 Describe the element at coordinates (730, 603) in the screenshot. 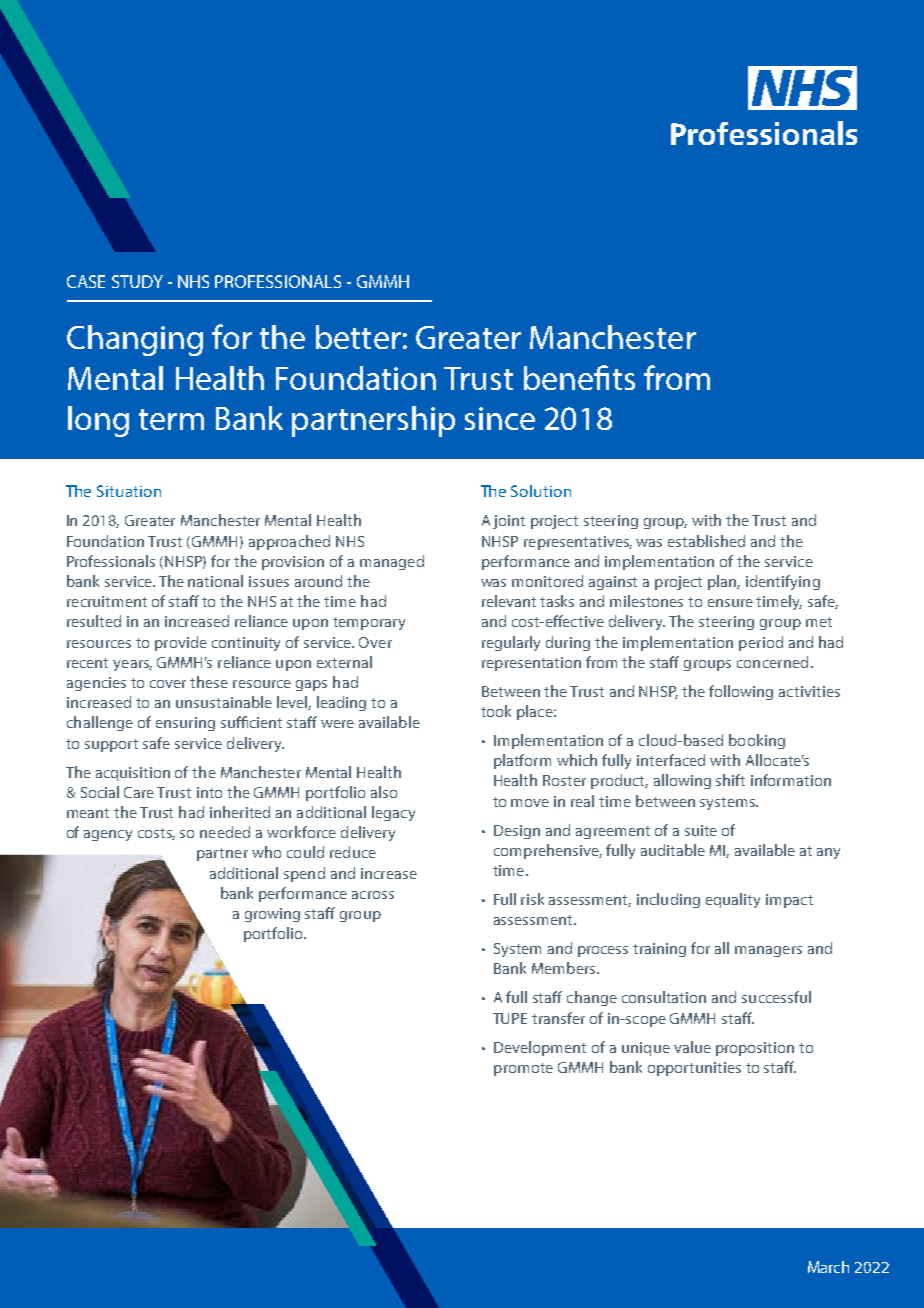

I see `ensure` at that location.
